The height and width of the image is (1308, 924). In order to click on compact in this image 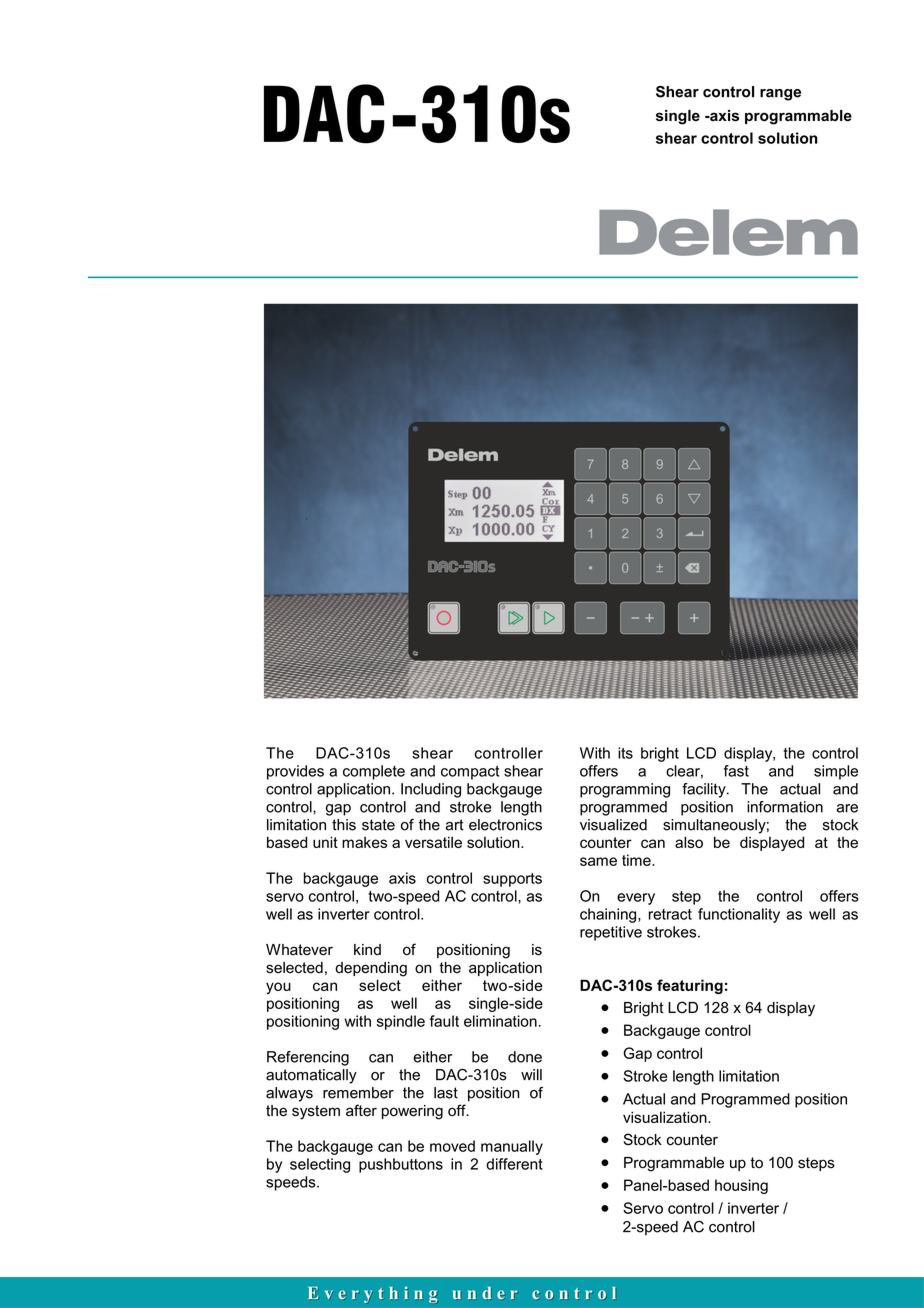, I will do `click(470, 773)`.
